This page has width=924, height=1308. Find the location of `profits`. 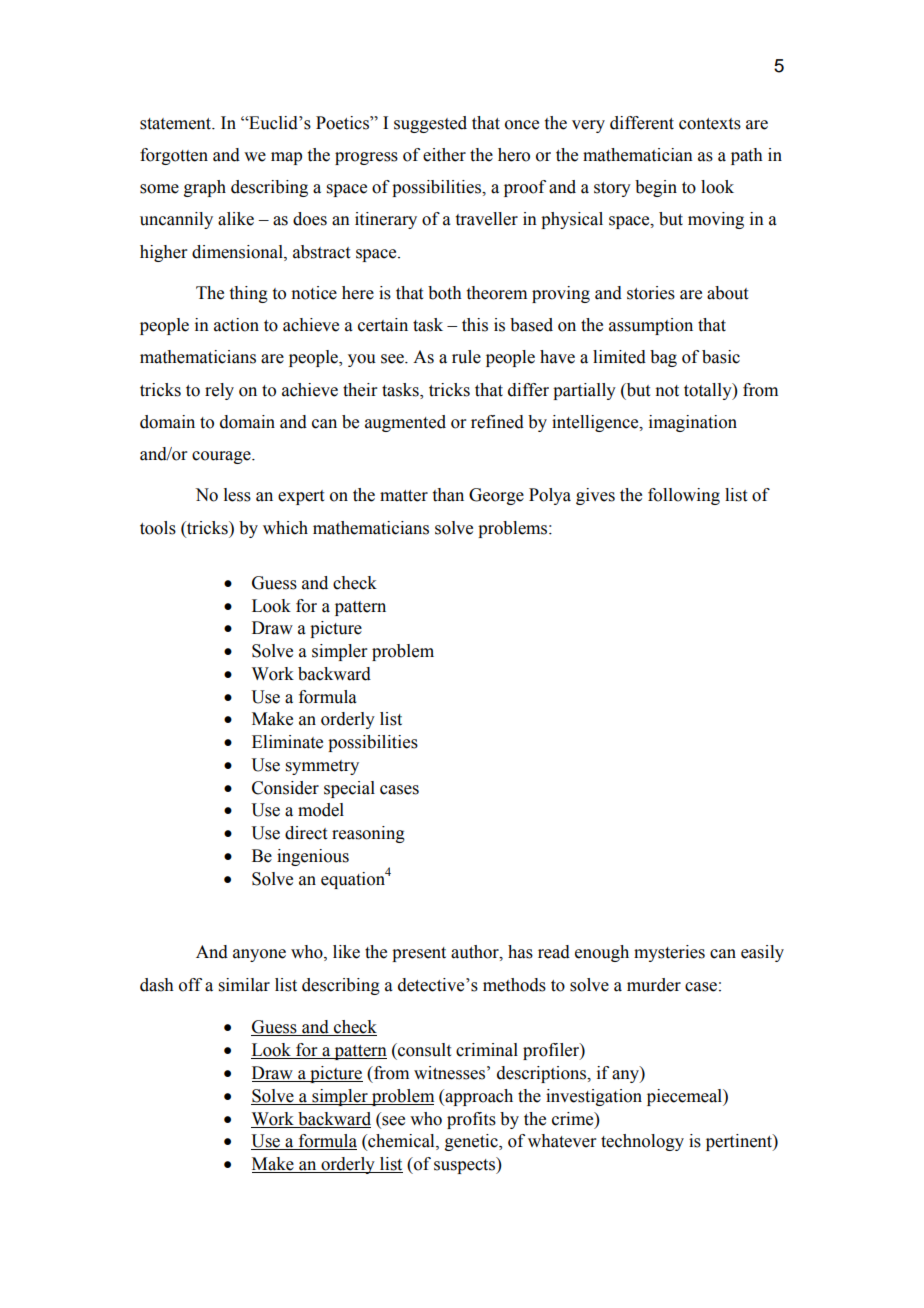

profits is located at coordinates (471, 1120).
